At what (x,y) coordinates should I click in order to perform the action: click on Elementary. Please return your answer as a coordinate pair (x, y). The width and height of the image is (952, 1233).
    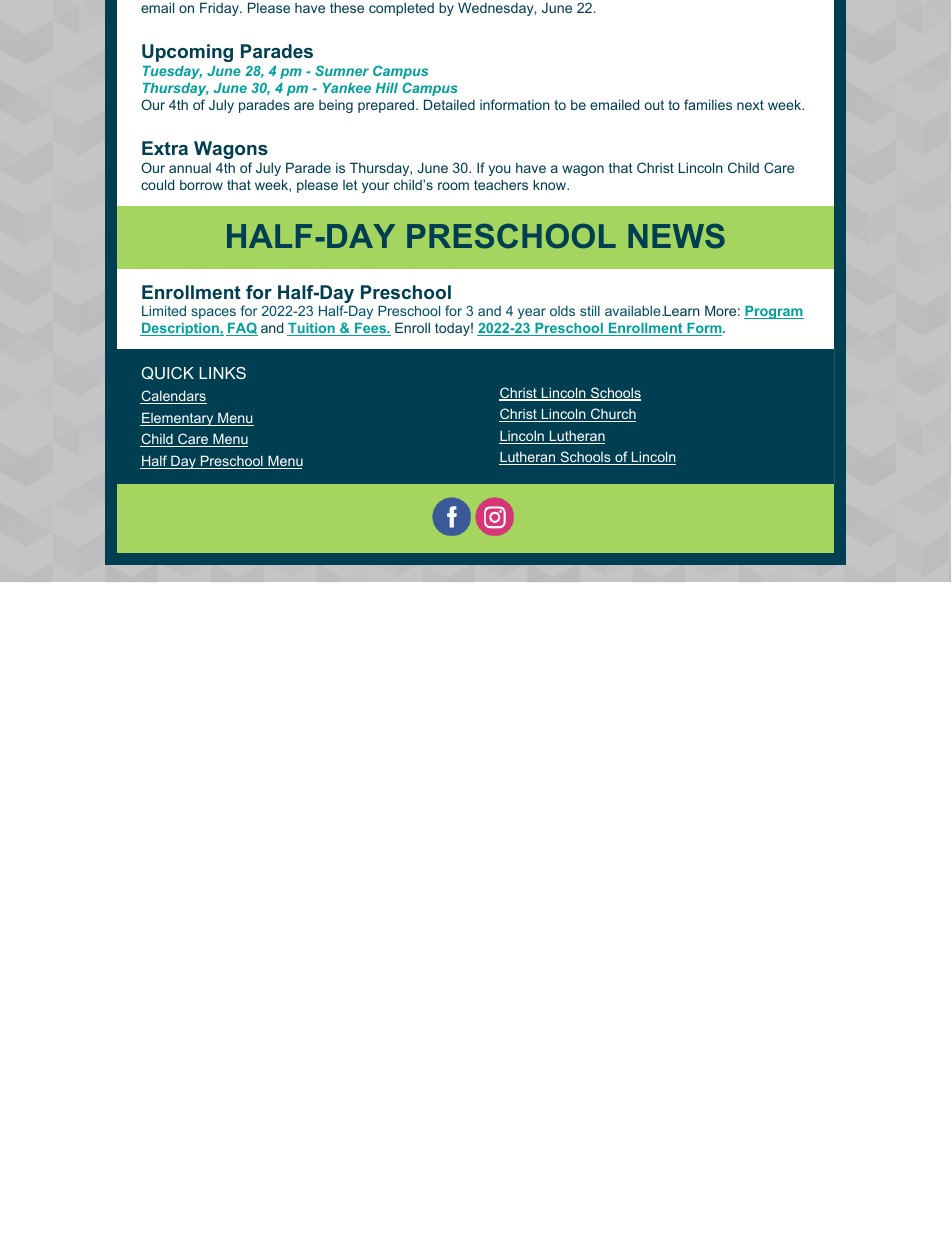
    Looking at the image, I should click on (178, 419).
